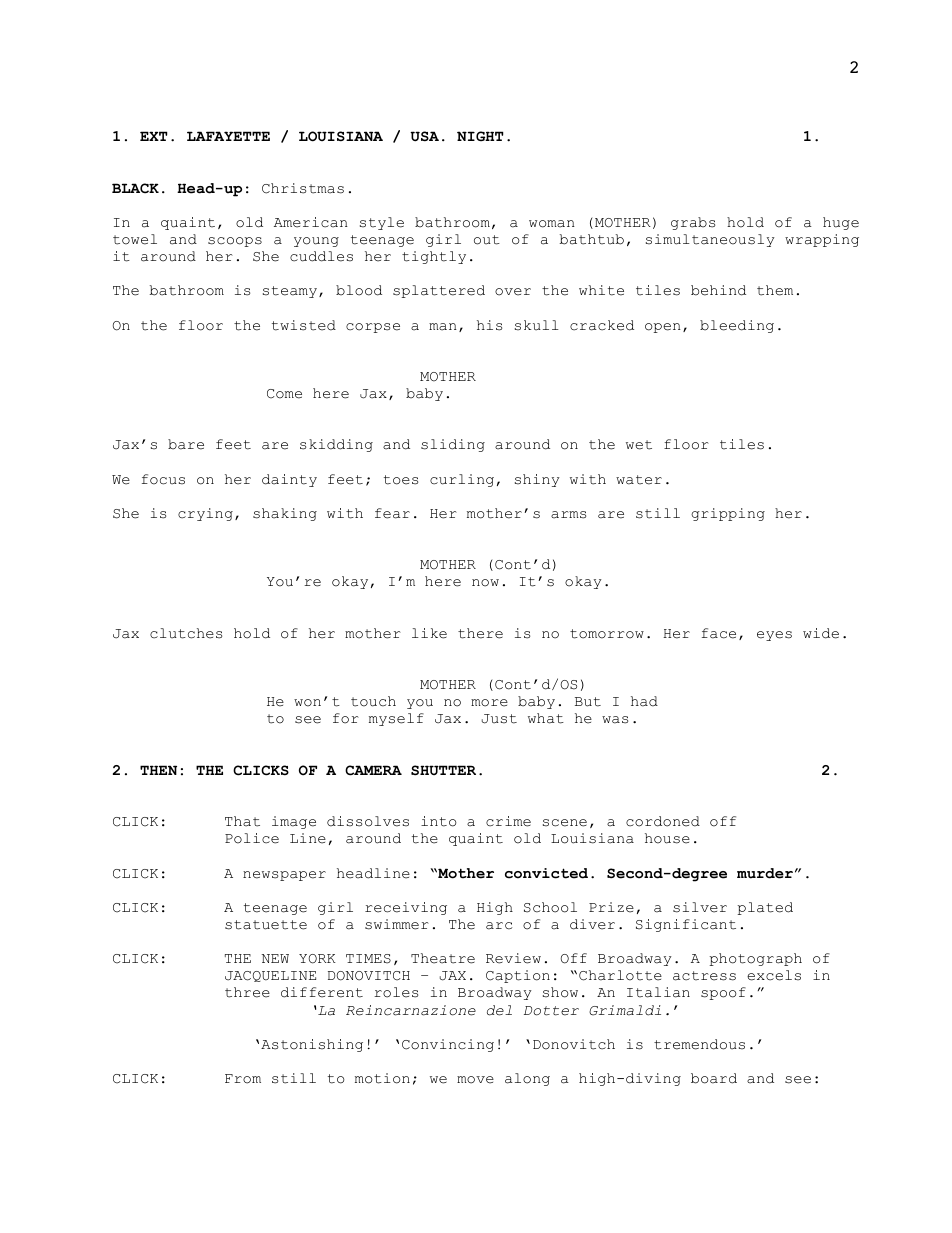 This screenshot has height=1233, width=952. Describe the element at coordinates (243, 1079) in the screenshot. I see `From` at that location.
